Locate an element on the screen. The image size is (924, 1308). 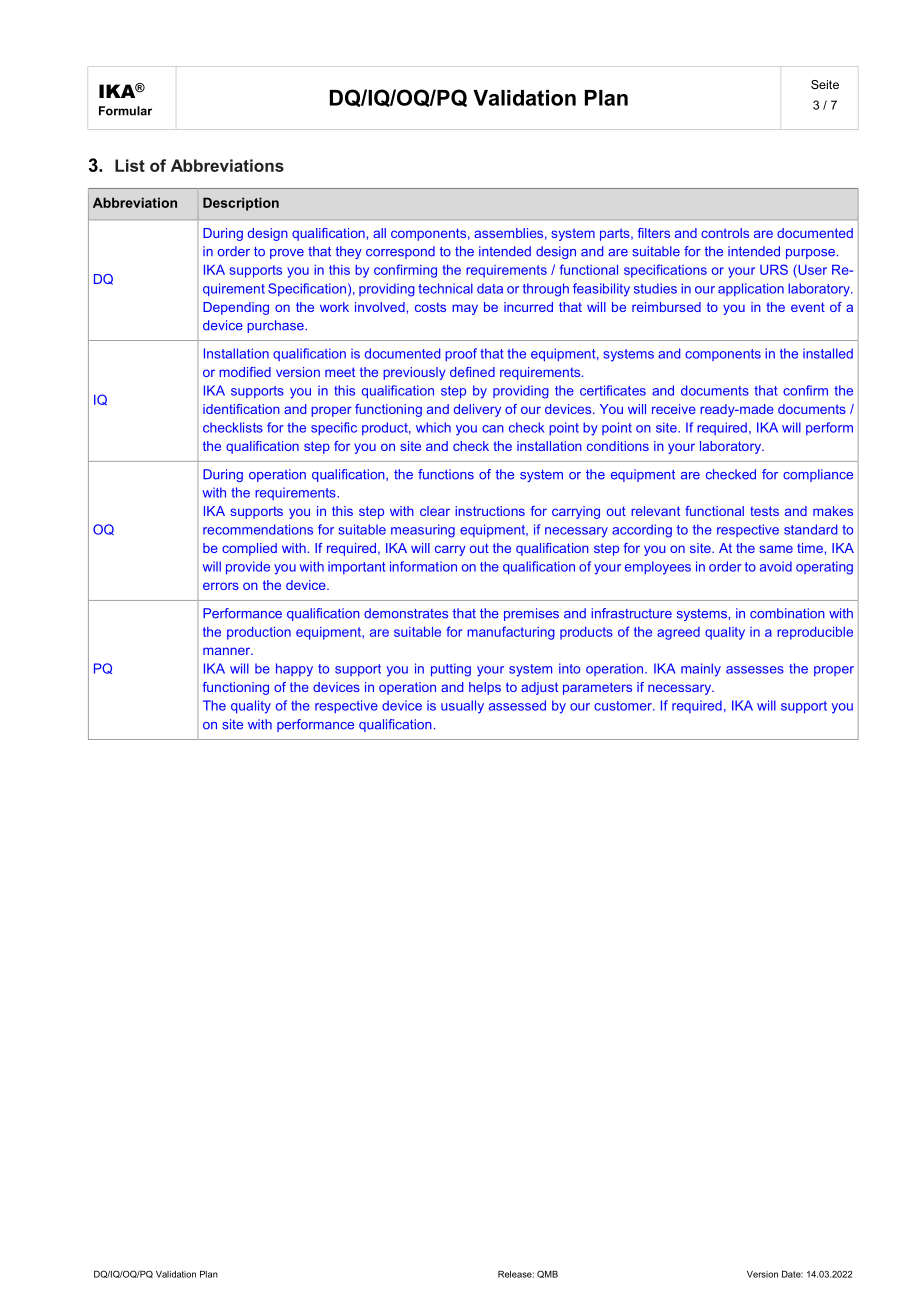
adjust is located at coordinates (539, 688).
